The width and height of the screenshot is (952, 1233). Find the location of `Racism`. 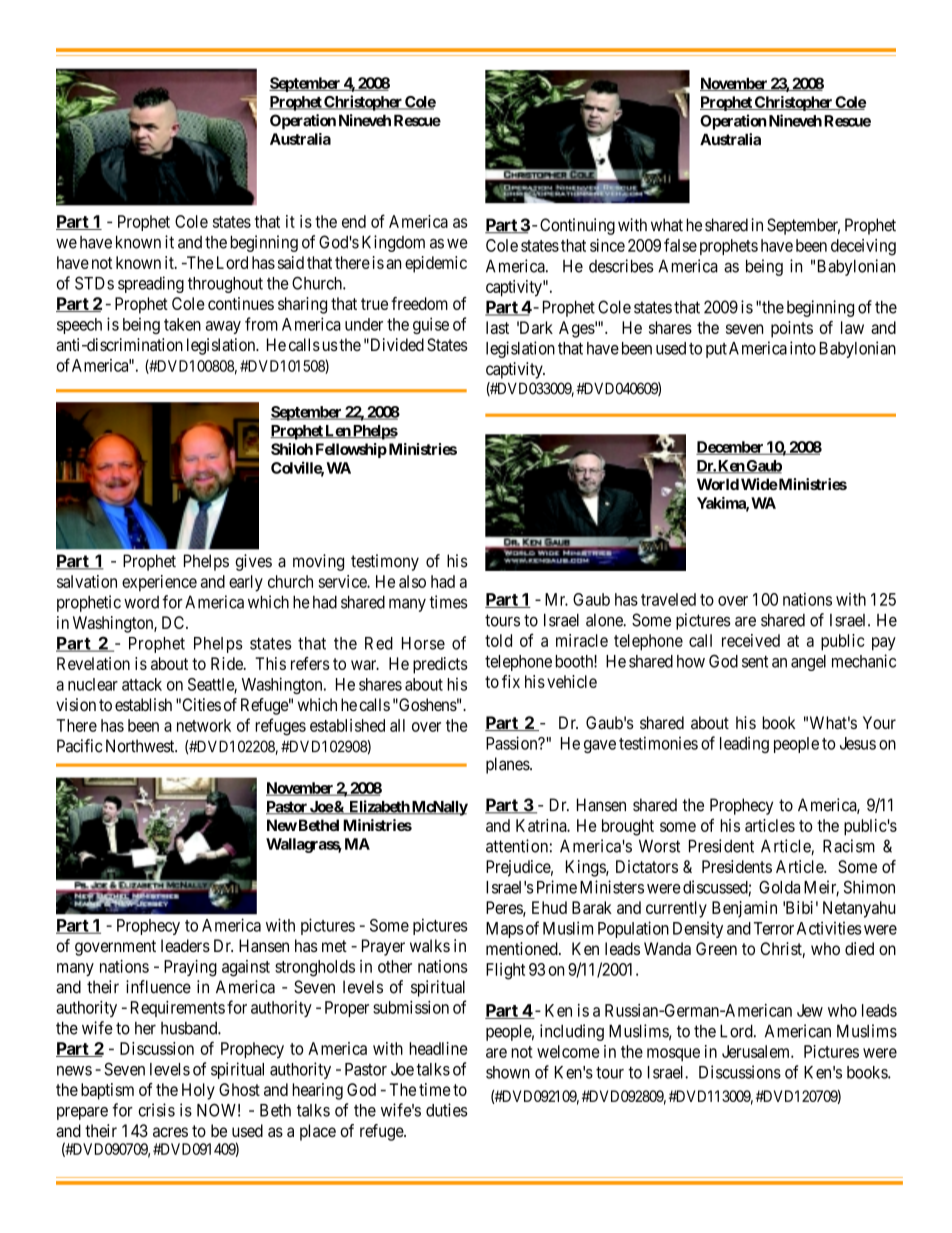

Racism is located at coordinates (849, 846).
